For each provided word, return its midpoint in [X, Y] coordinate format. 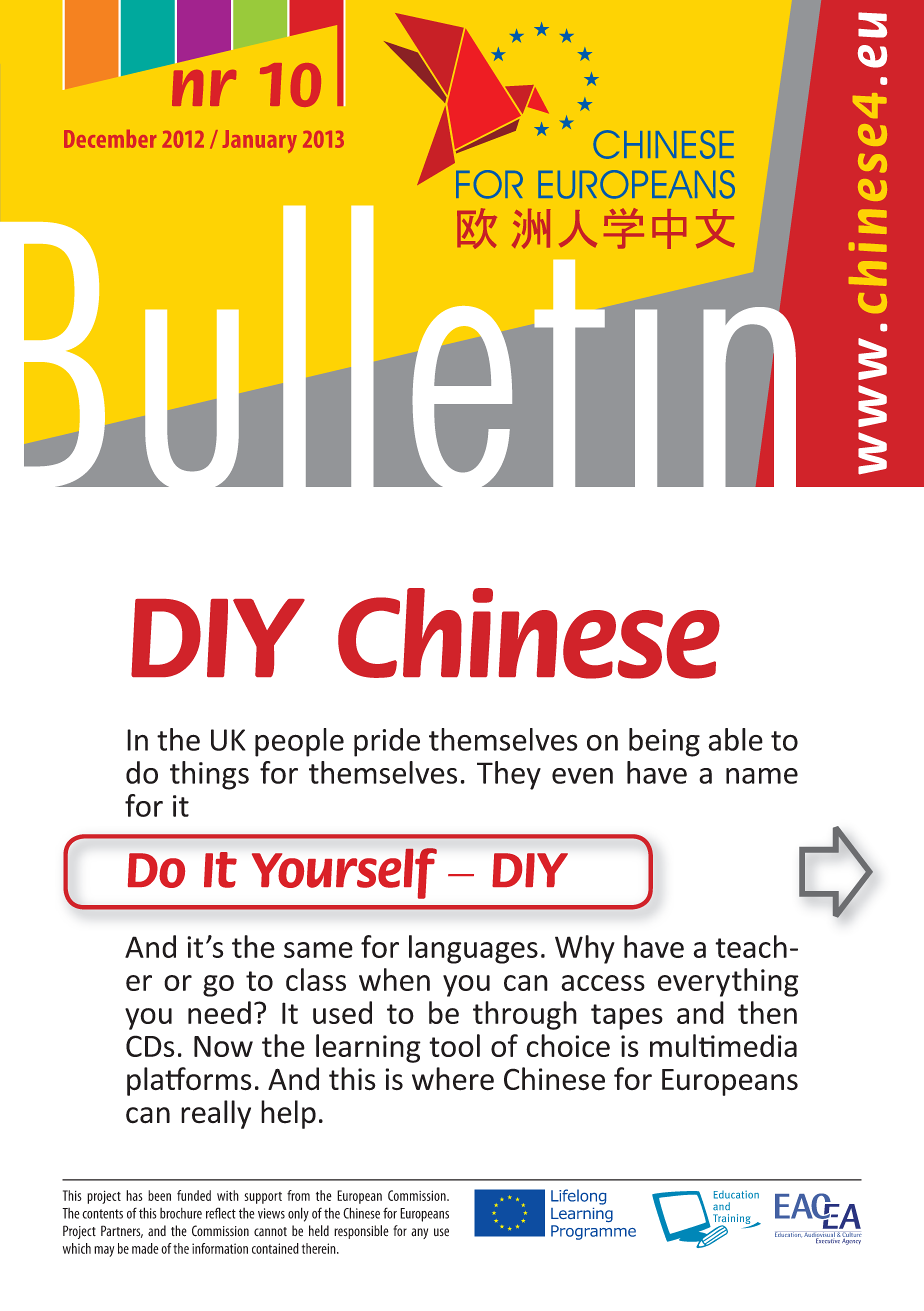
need [219, 1012]
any [419, 1233]
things [209, 775]
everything [728, 982]
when [394, 979]
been [159, 1195]
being [664, 742]
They [509, 775]
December [110, 139]
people [299, 742]
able [735, 739]
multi [682, 1045]
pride [387, 742]
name [762, 776]
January [260, 141]
